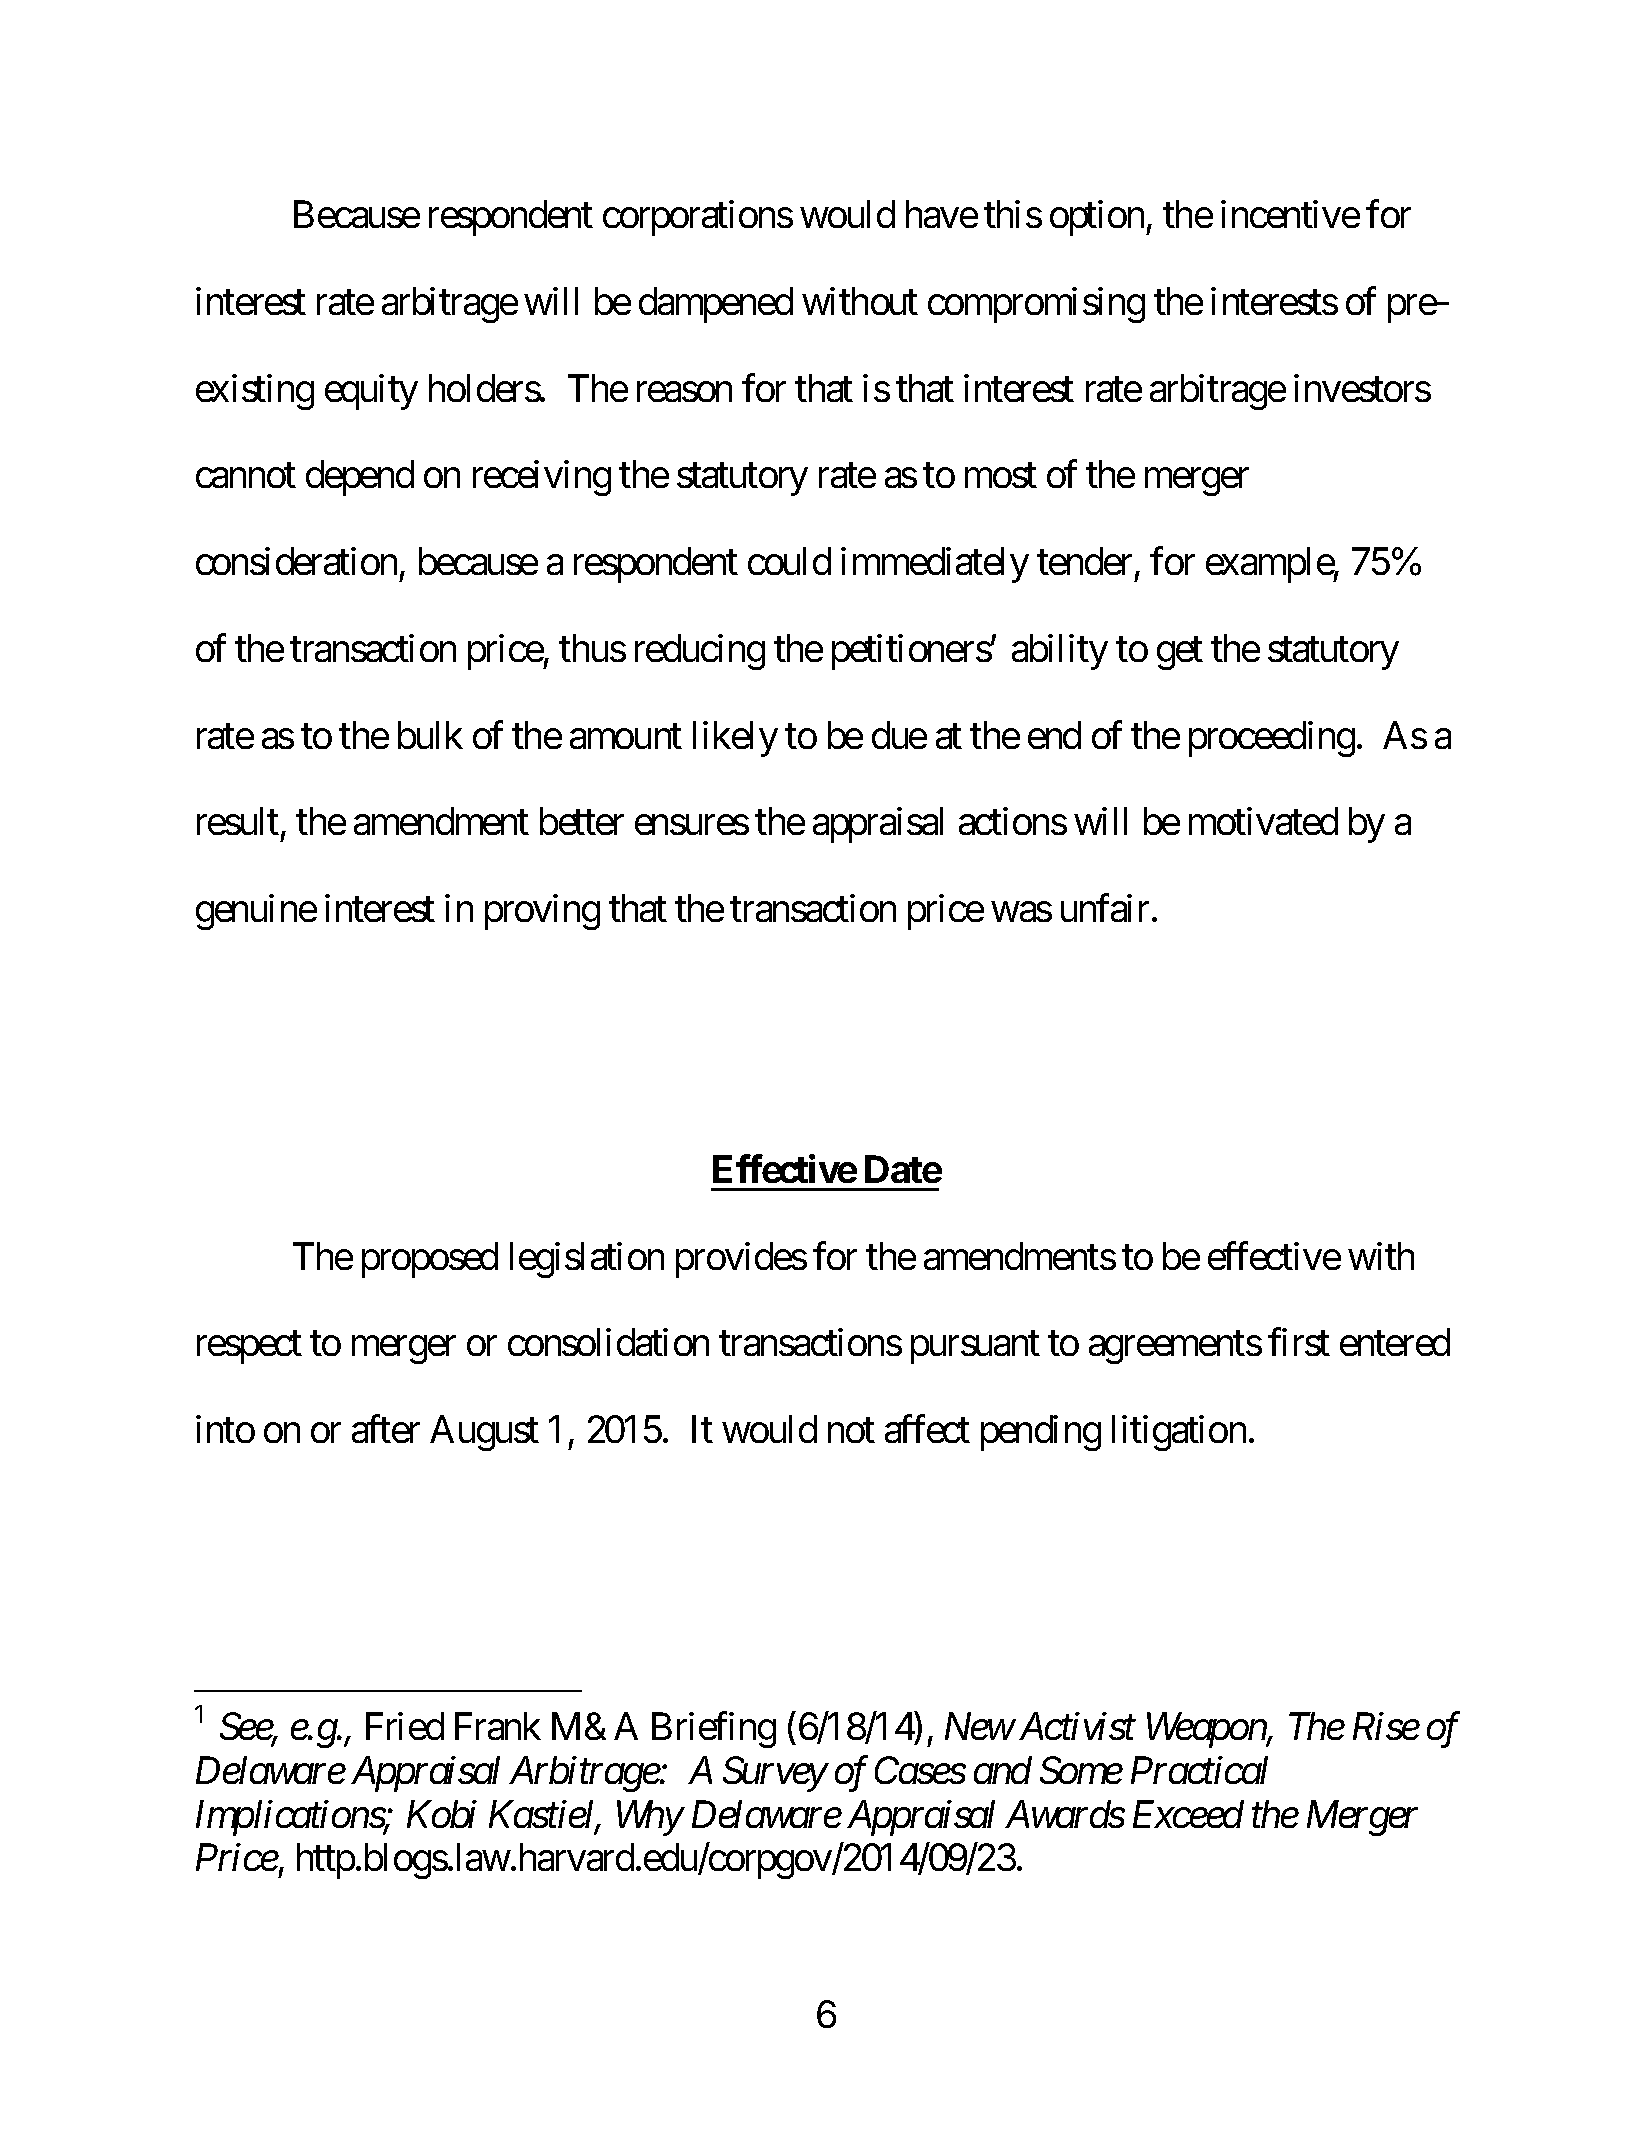  I want to click on Briefing, so click(714, 1730).
